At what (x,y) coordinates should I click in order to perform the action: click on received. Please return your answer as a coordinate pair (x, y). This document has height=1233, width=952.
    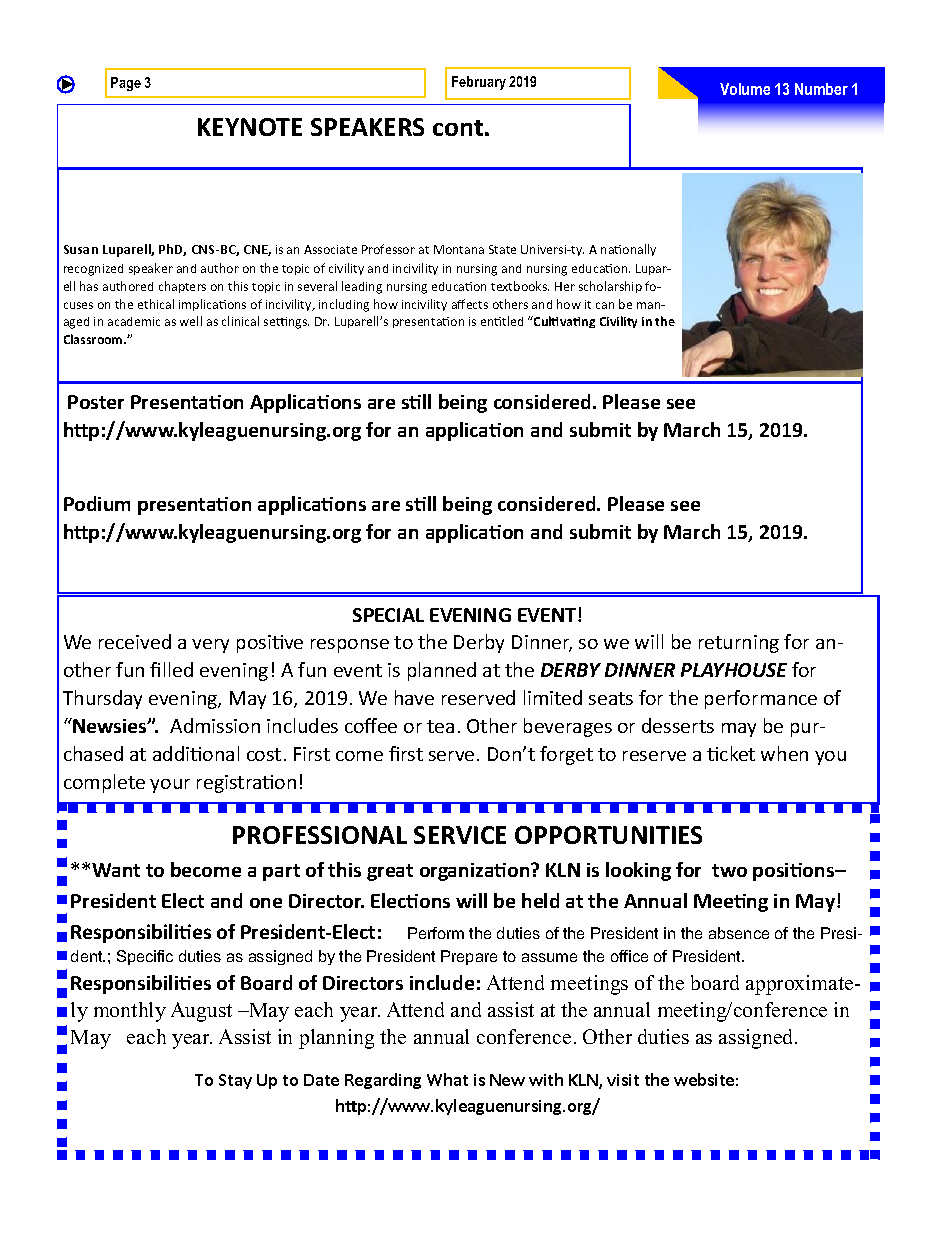
    Looking at the image, I should click on (135, 641).
